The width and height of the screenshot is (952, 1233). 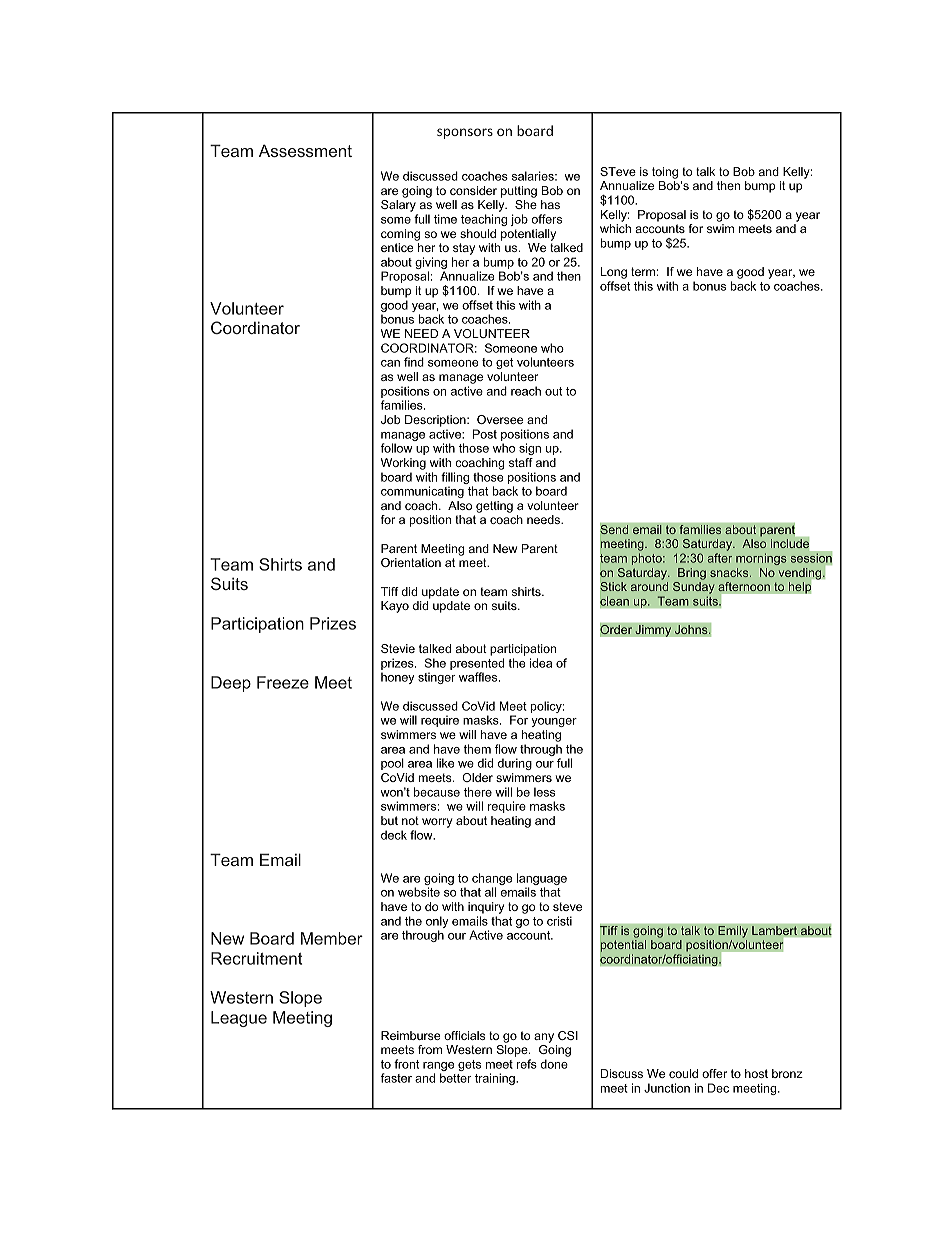 I want to click on Orientation, so click(x=411, y=562).
